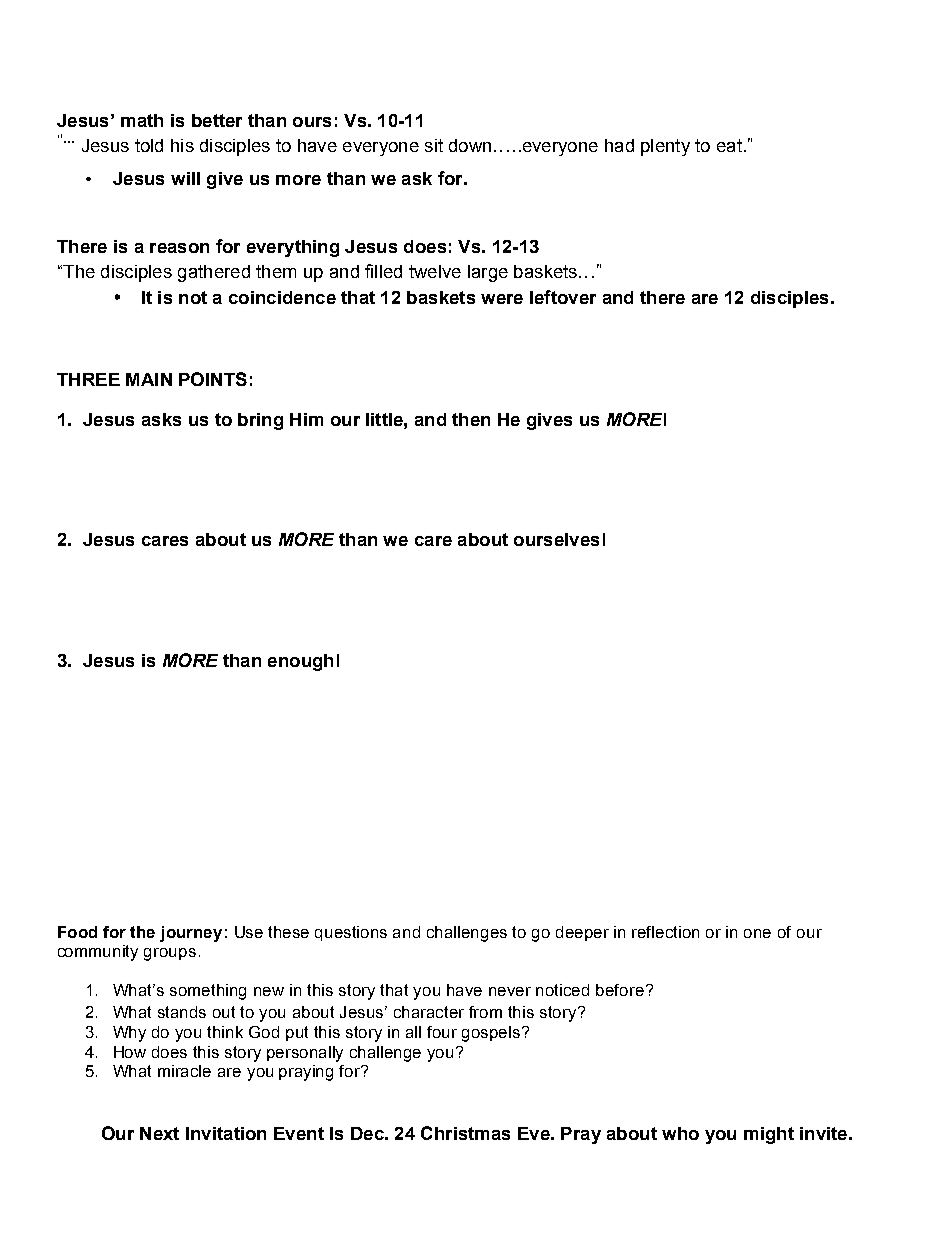  I want to click on Next, so click(159, 1133).
